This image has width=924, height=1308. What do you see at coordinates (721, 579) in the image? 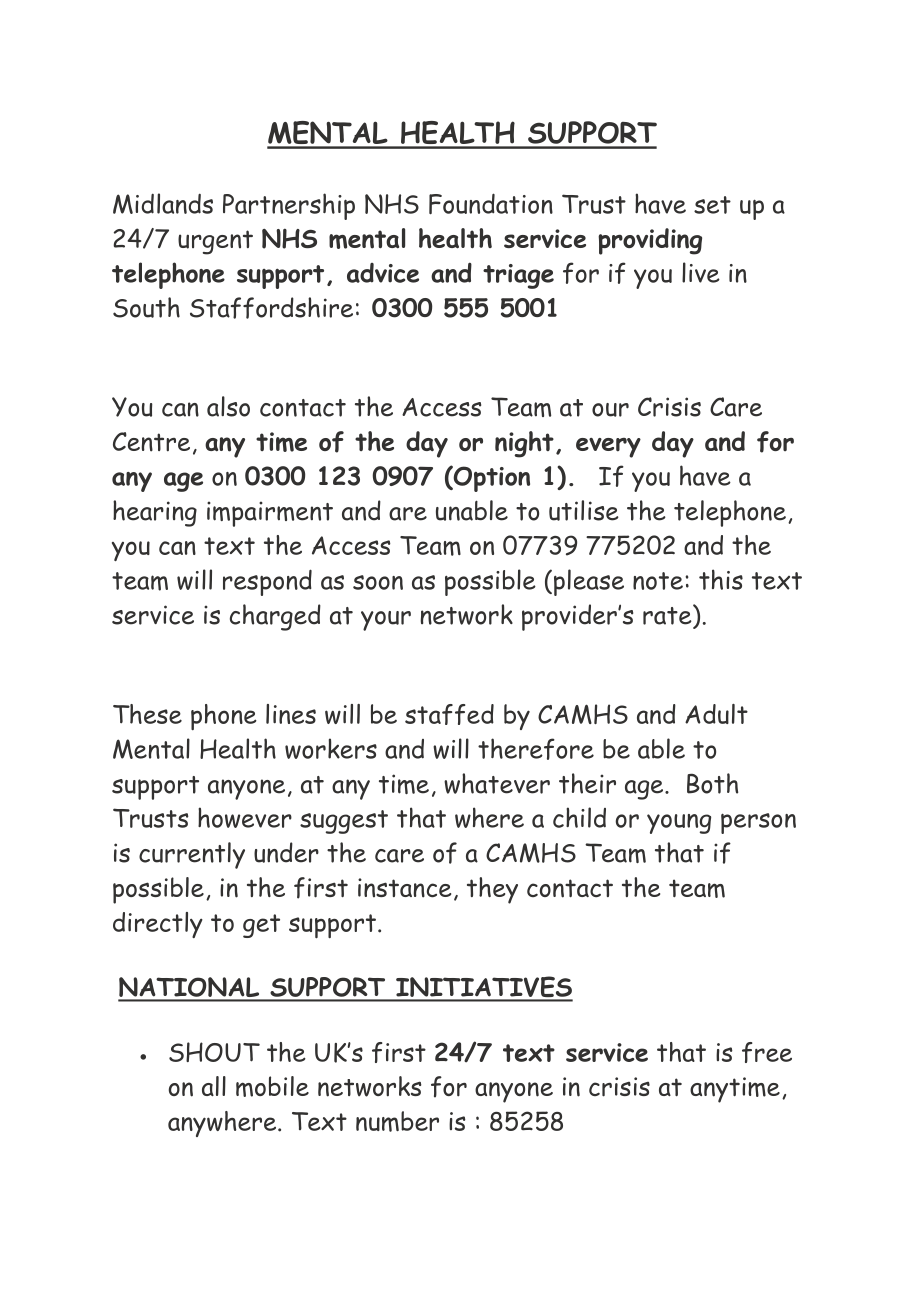
I see `this` at bounding box center [721, 579].
